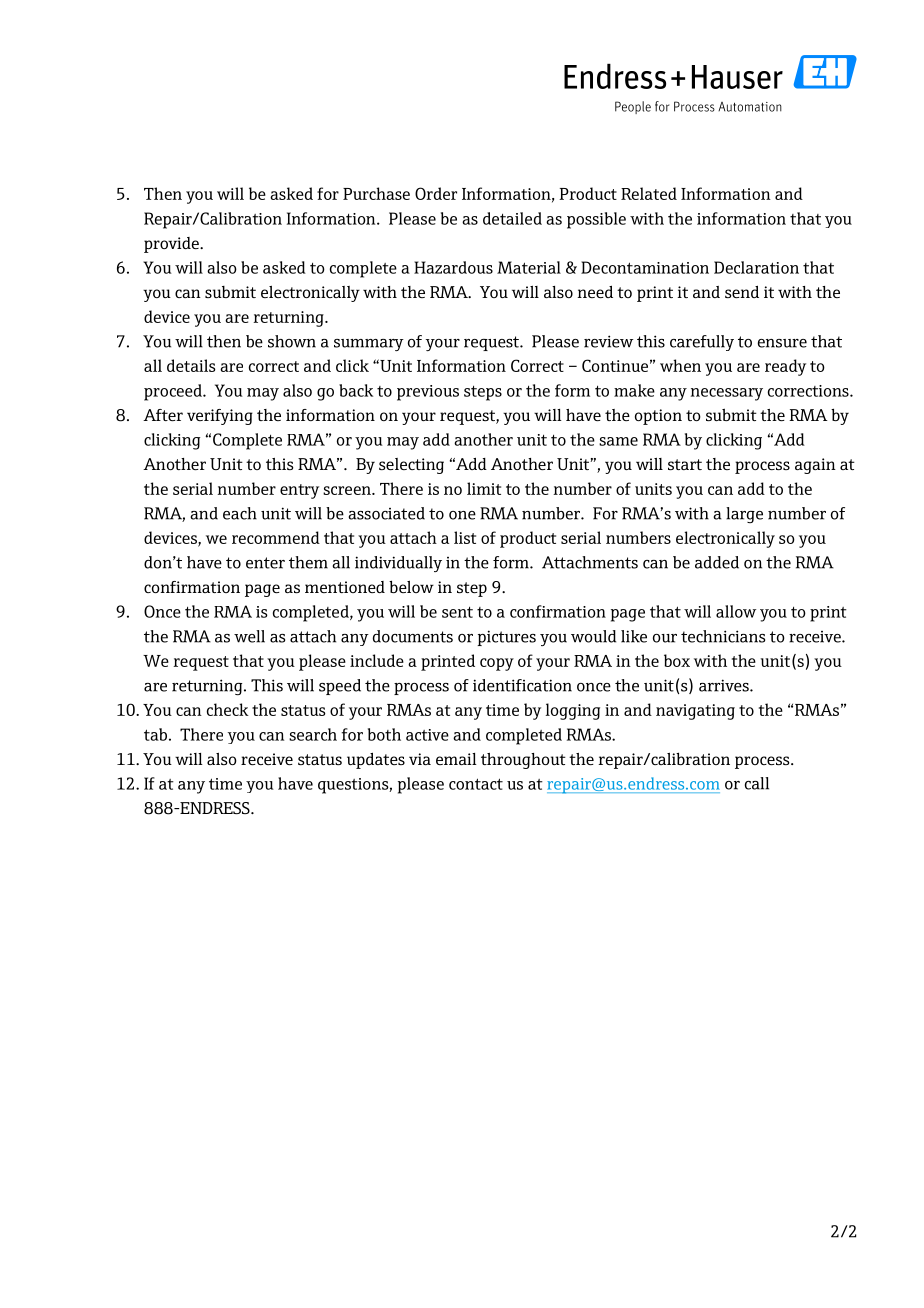 The width and height of the document is (924, 1308). Describe the element at coordinates (512, 218) in the document. I see `detailed` at that location.
